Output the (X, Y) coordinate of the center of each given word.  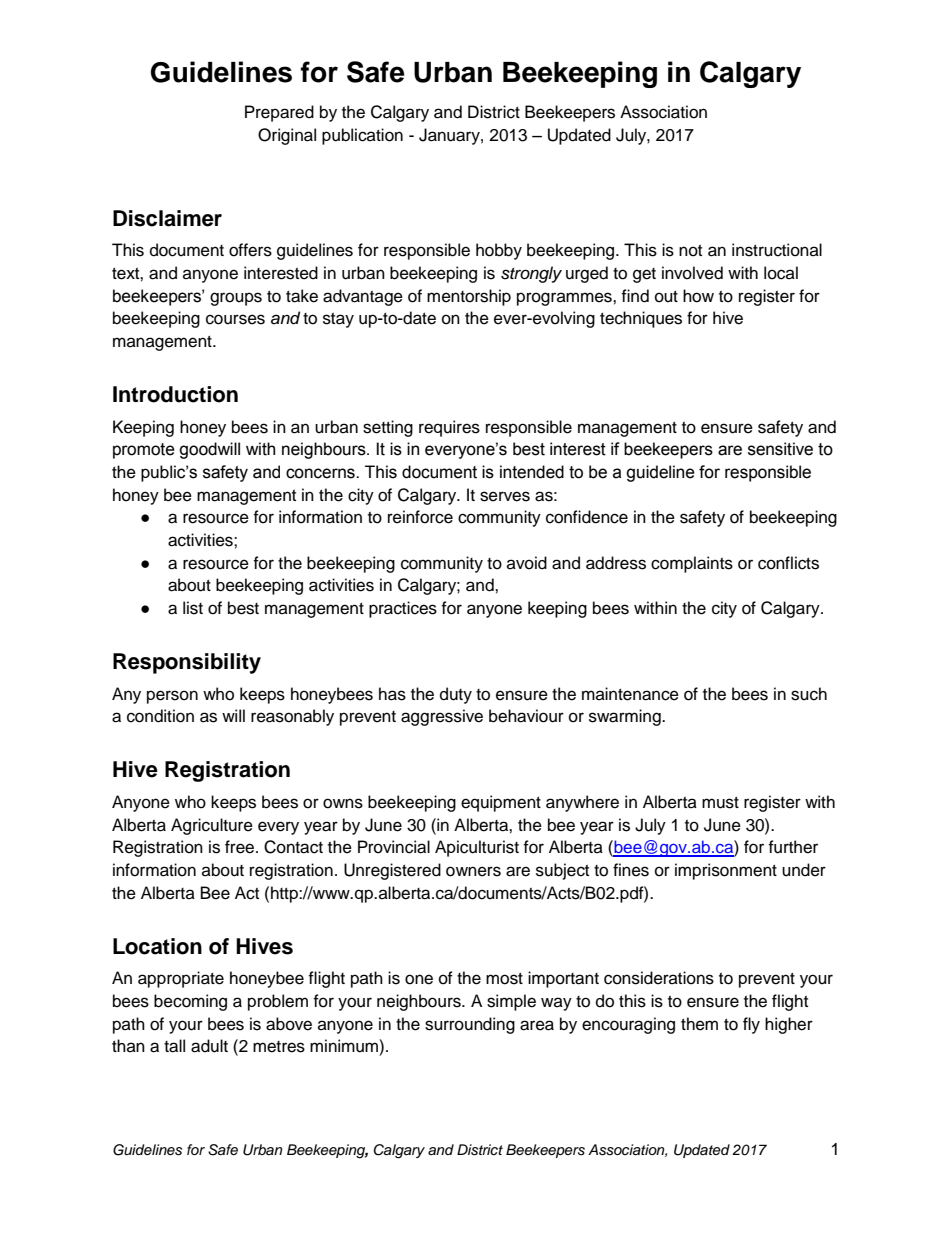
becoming (190, 1002)
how (698, 296)
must (720, 803)
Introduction (175, 394)
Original (287, 136)
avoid (527, 563)
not (690, 251)
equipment (501, 803)
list (193, 608)
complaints (692, 564)
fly (751, 1025)
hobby (499, 251)
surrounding (470, 1025)
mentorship (469, 297)
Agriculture (212, 826)
